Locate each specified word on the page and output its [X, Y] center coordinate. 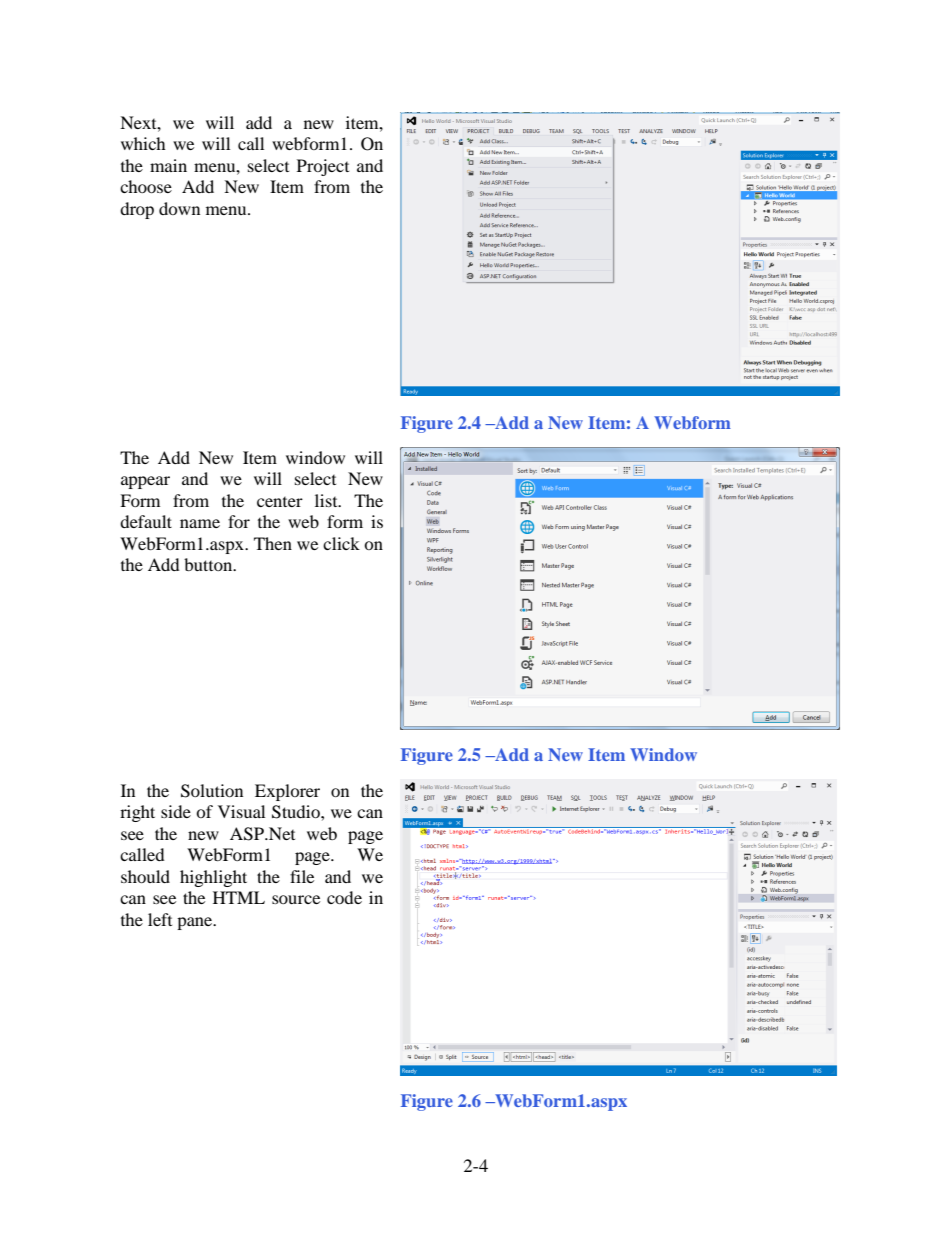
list [327, 500]
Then [273, 543]
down [179, 208]
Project [323, 167]
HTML [239, 897]
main [168, 165]
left [160, 919]
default [146, 521]
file [302, 876]
